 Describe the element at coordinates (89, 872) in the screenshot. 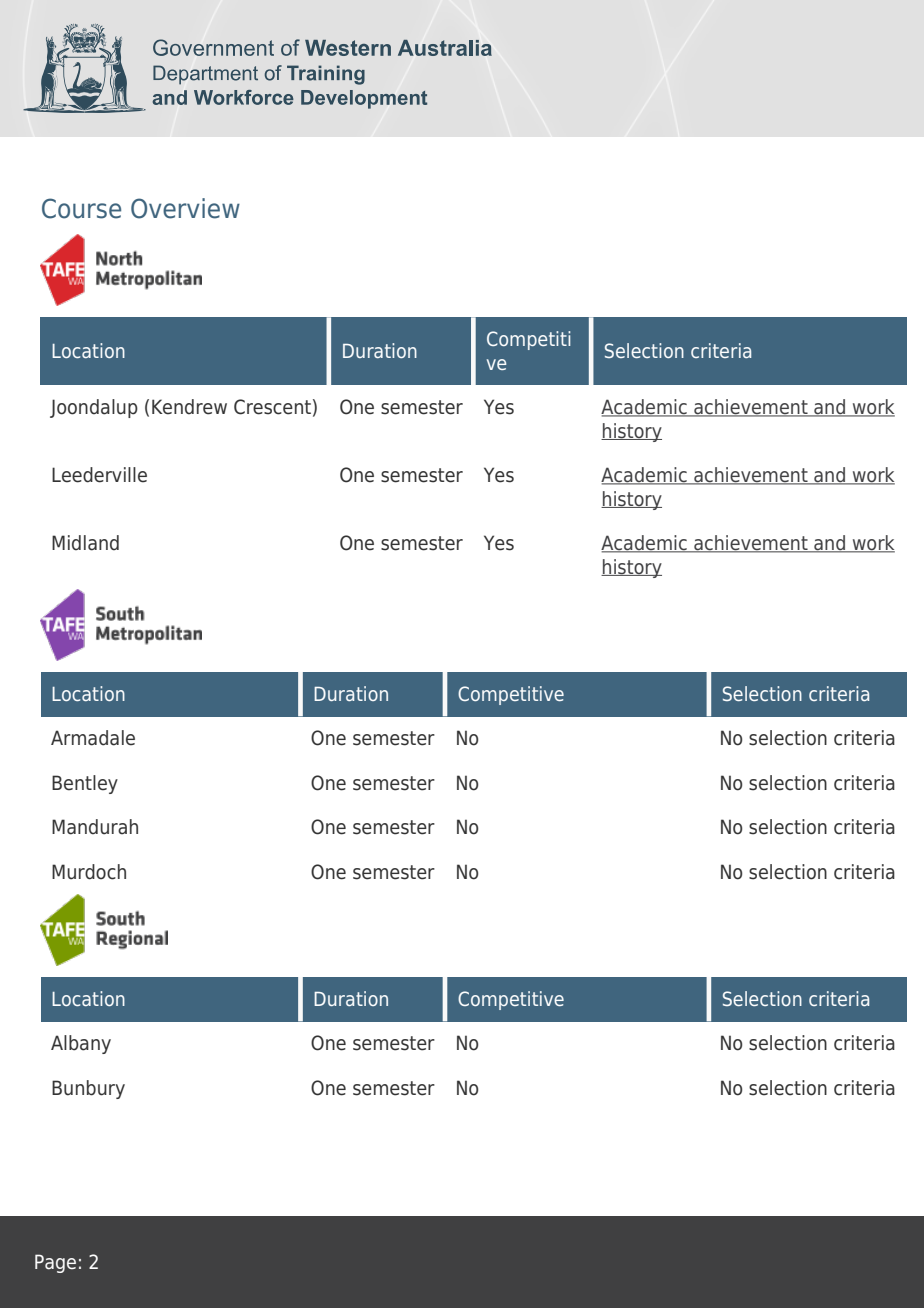

I see `Murdoch` at that location.
